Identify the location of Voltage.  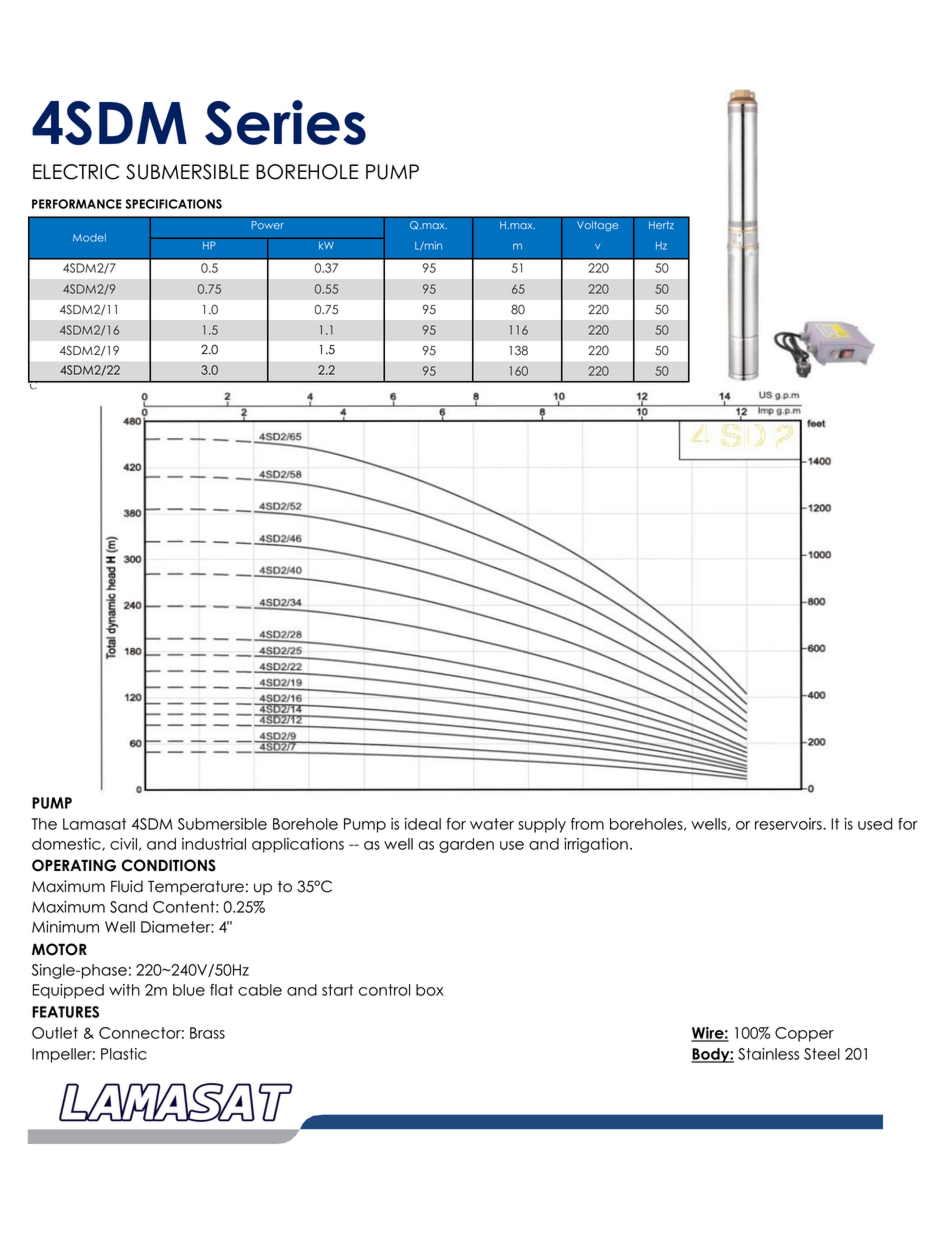
(598, 226).
